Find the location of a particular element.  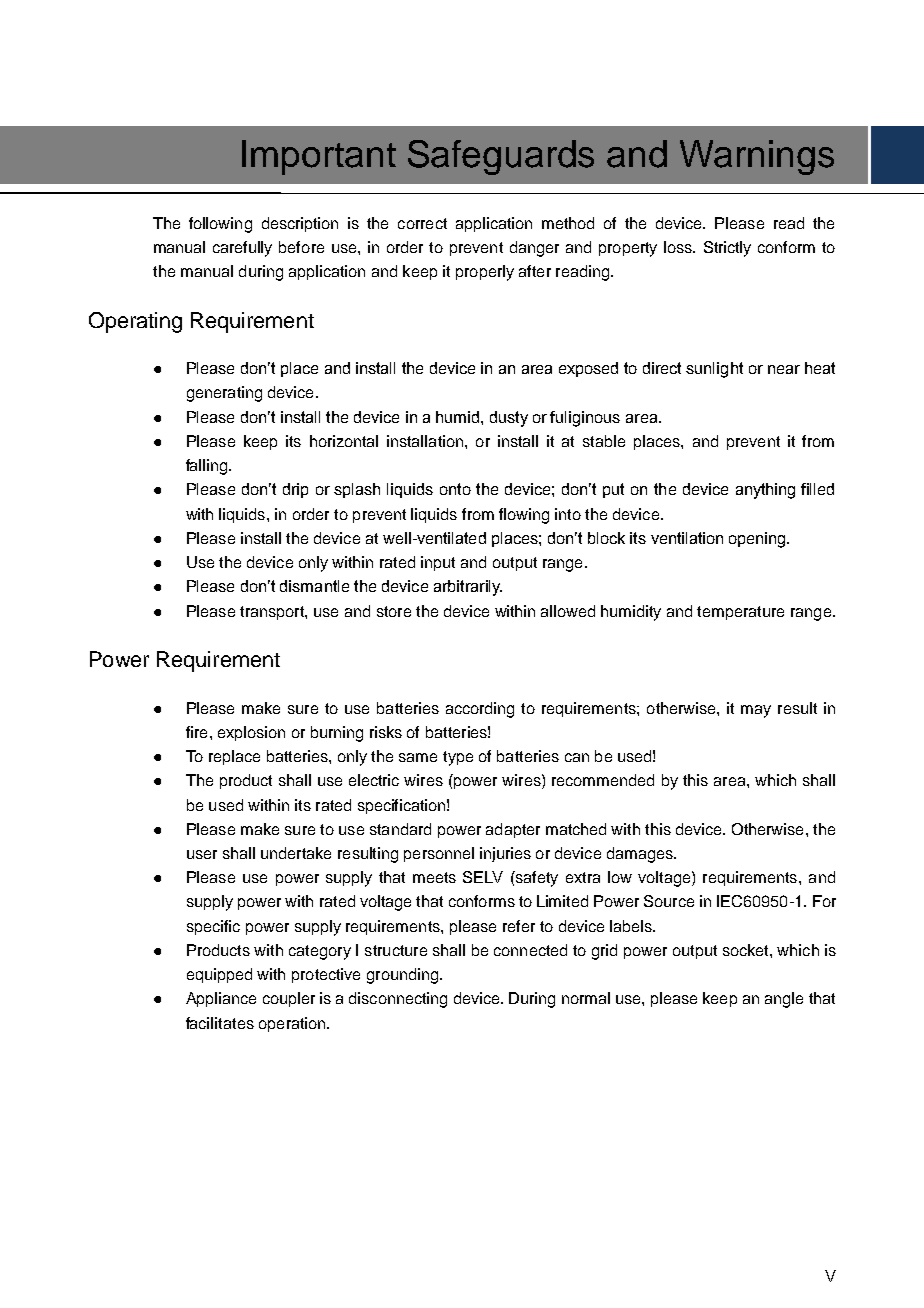

anything is located at coordinates (765, 491).
